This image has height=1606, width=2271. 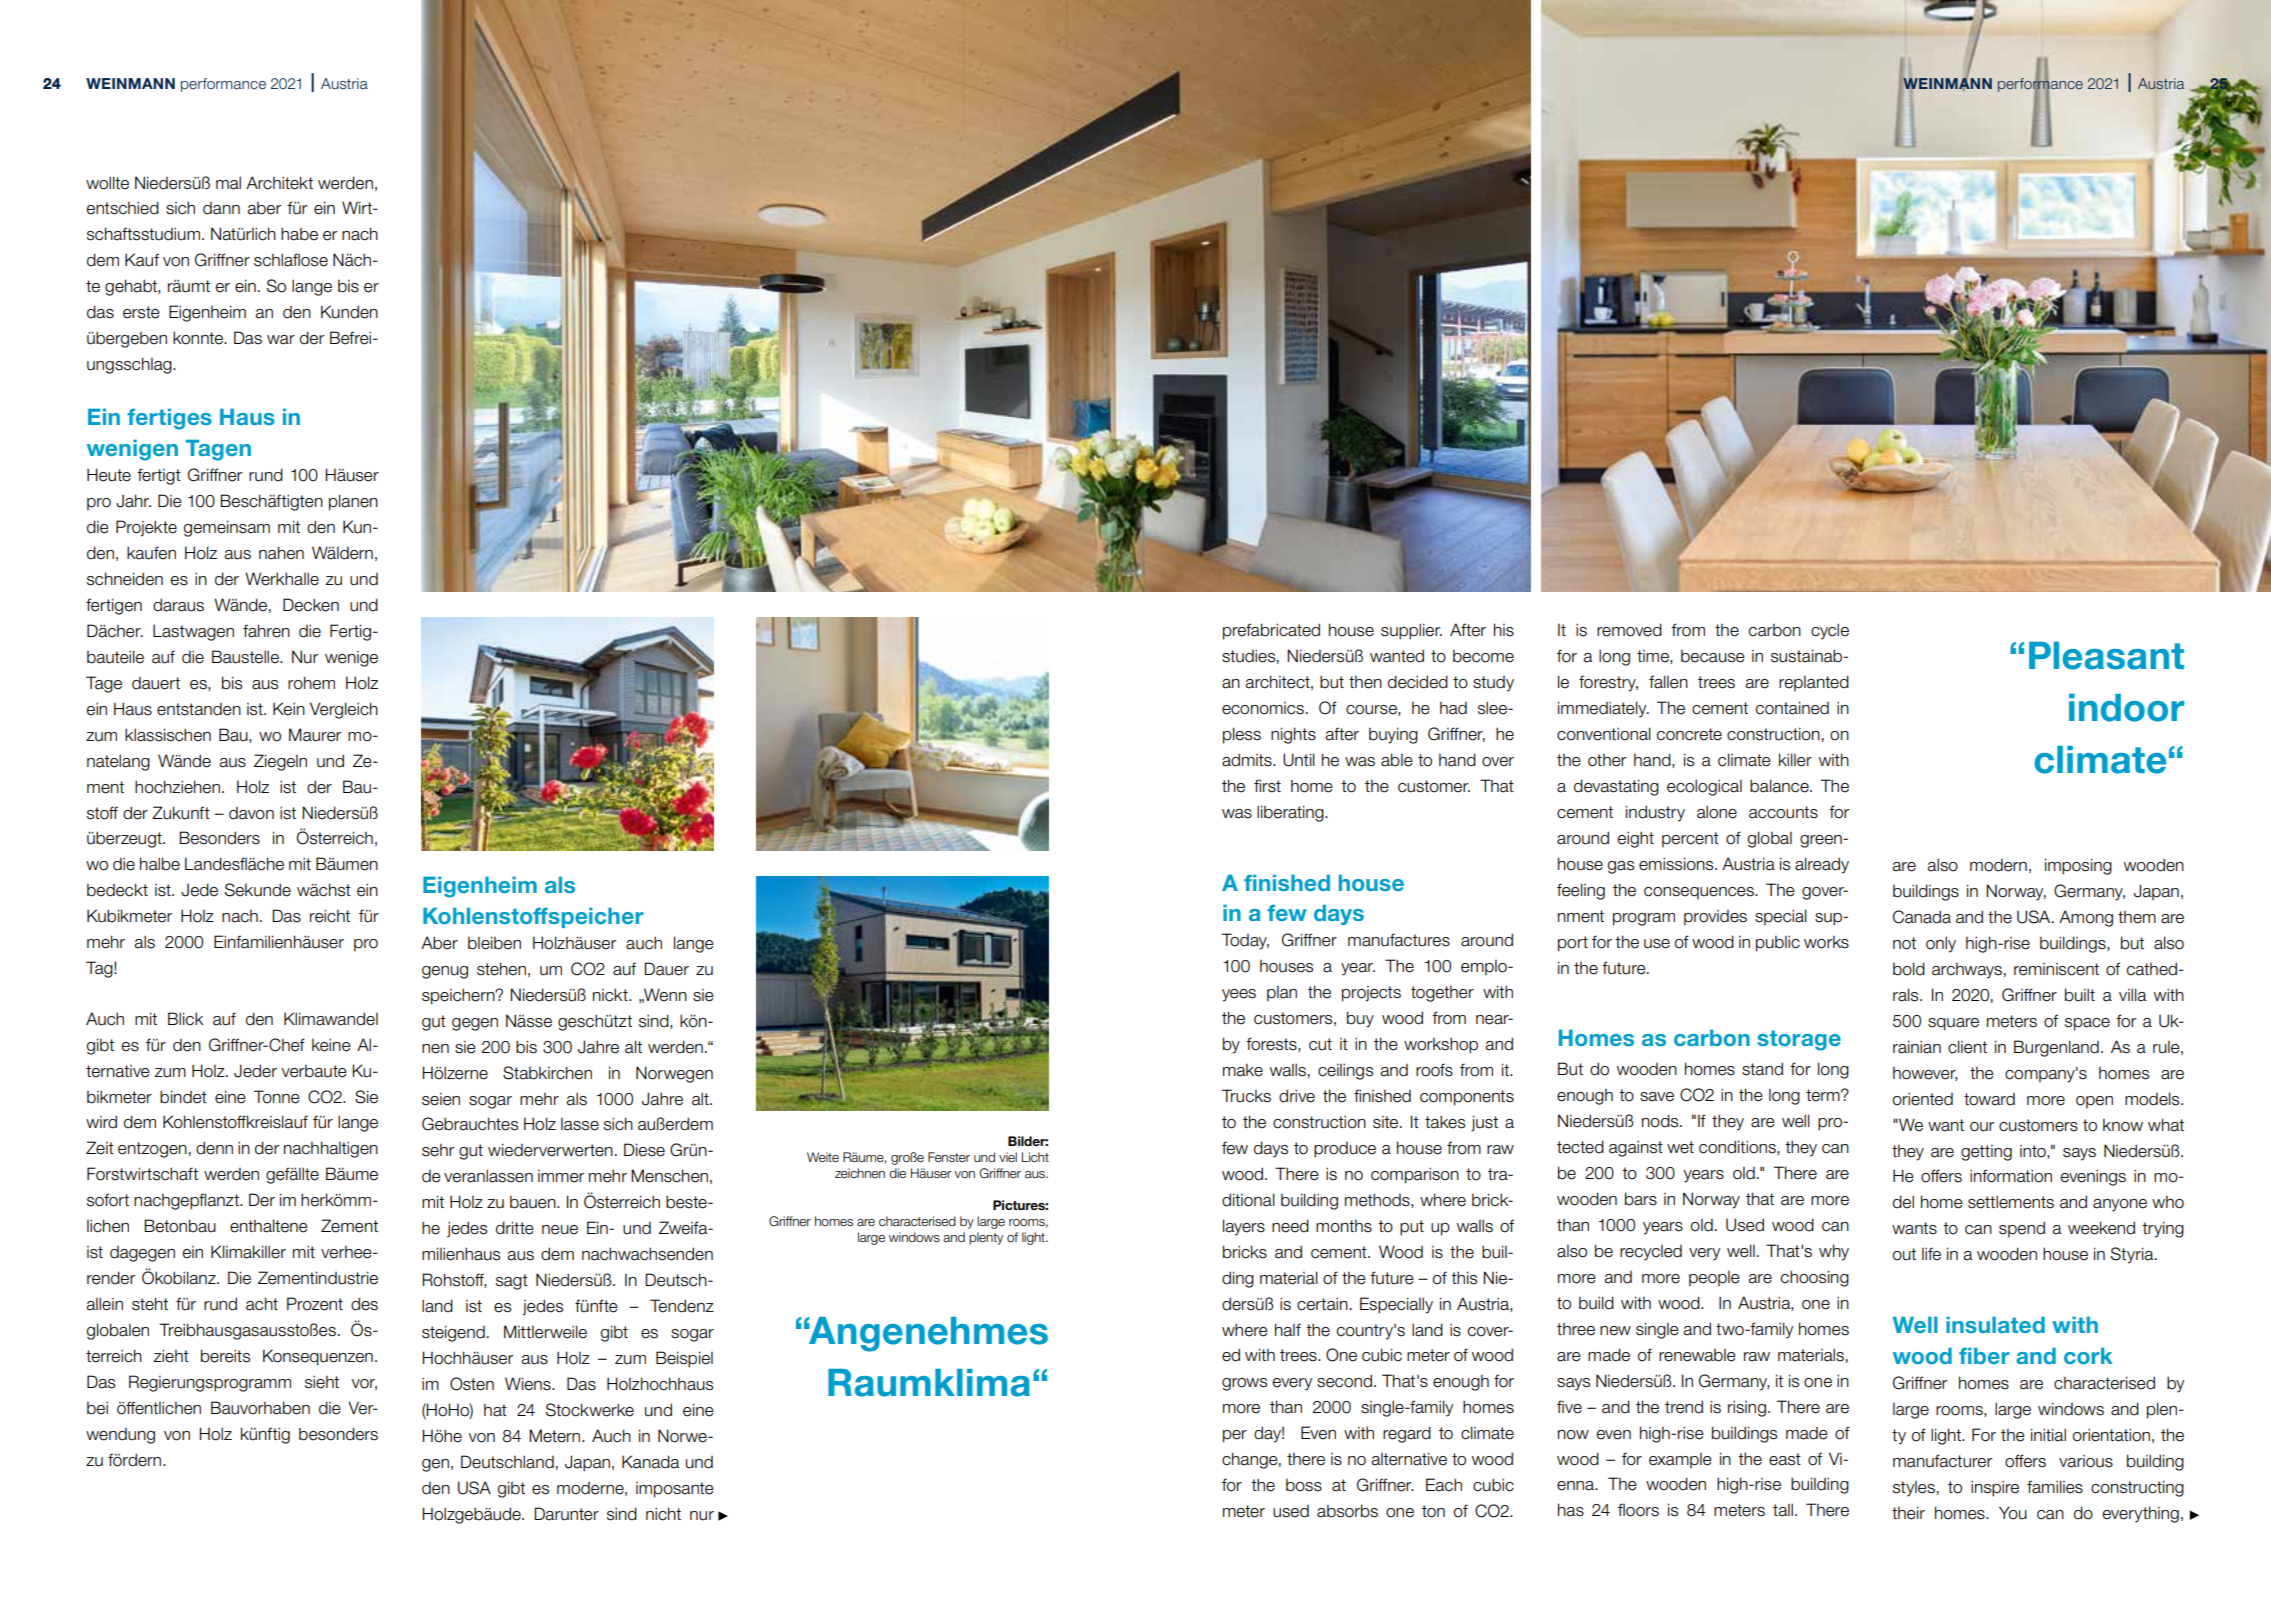 I want to click on removed, so click(x=1629, y=630).
